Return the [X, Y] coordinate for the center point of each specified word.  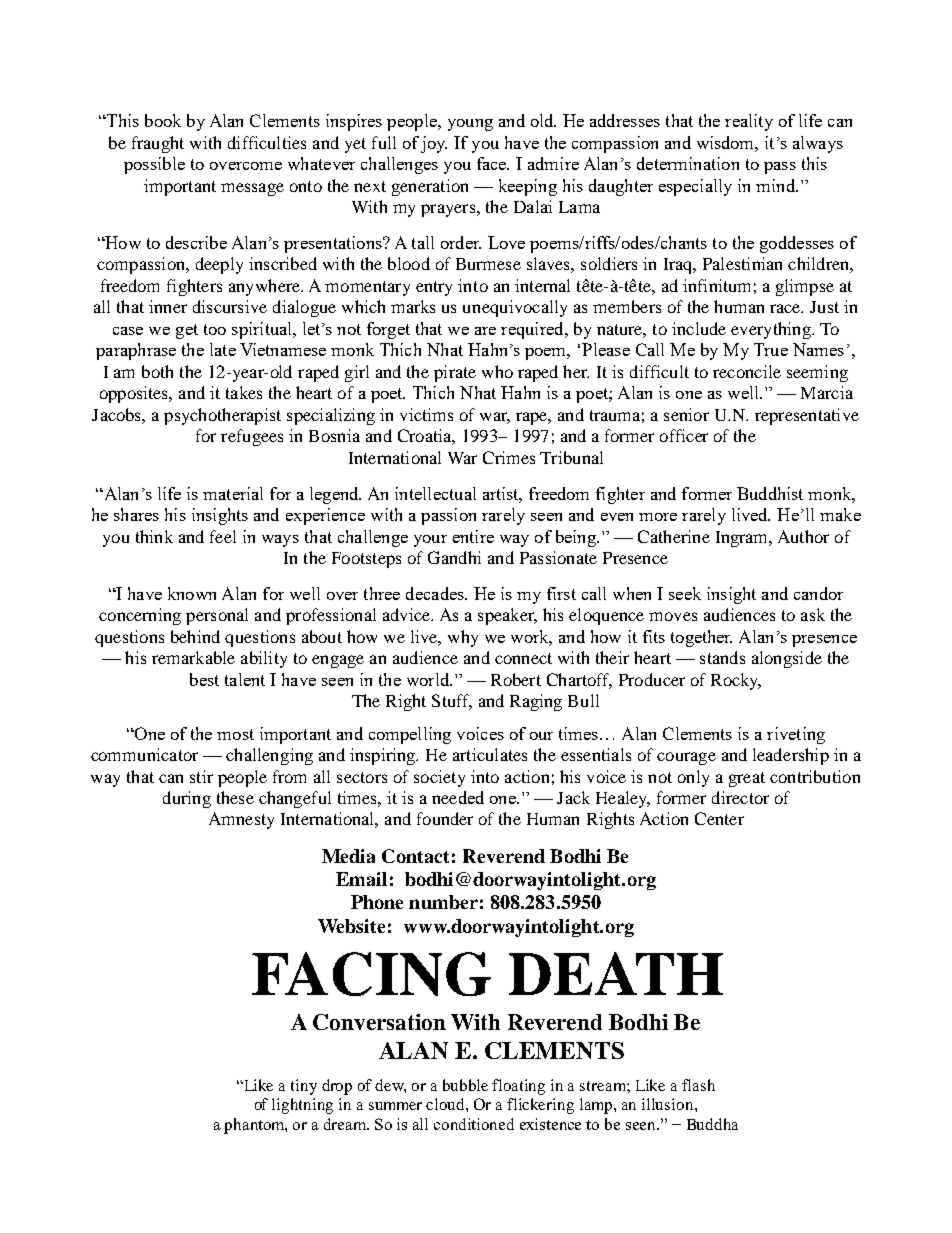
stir [201, 776]
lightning [302, 1106]
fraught [158, 144]
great [747, 779]
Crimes [509, 457]
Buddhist [770, 493]
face [493, 163]
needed [458, 797]
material [233, 493]
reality [749, 122]
